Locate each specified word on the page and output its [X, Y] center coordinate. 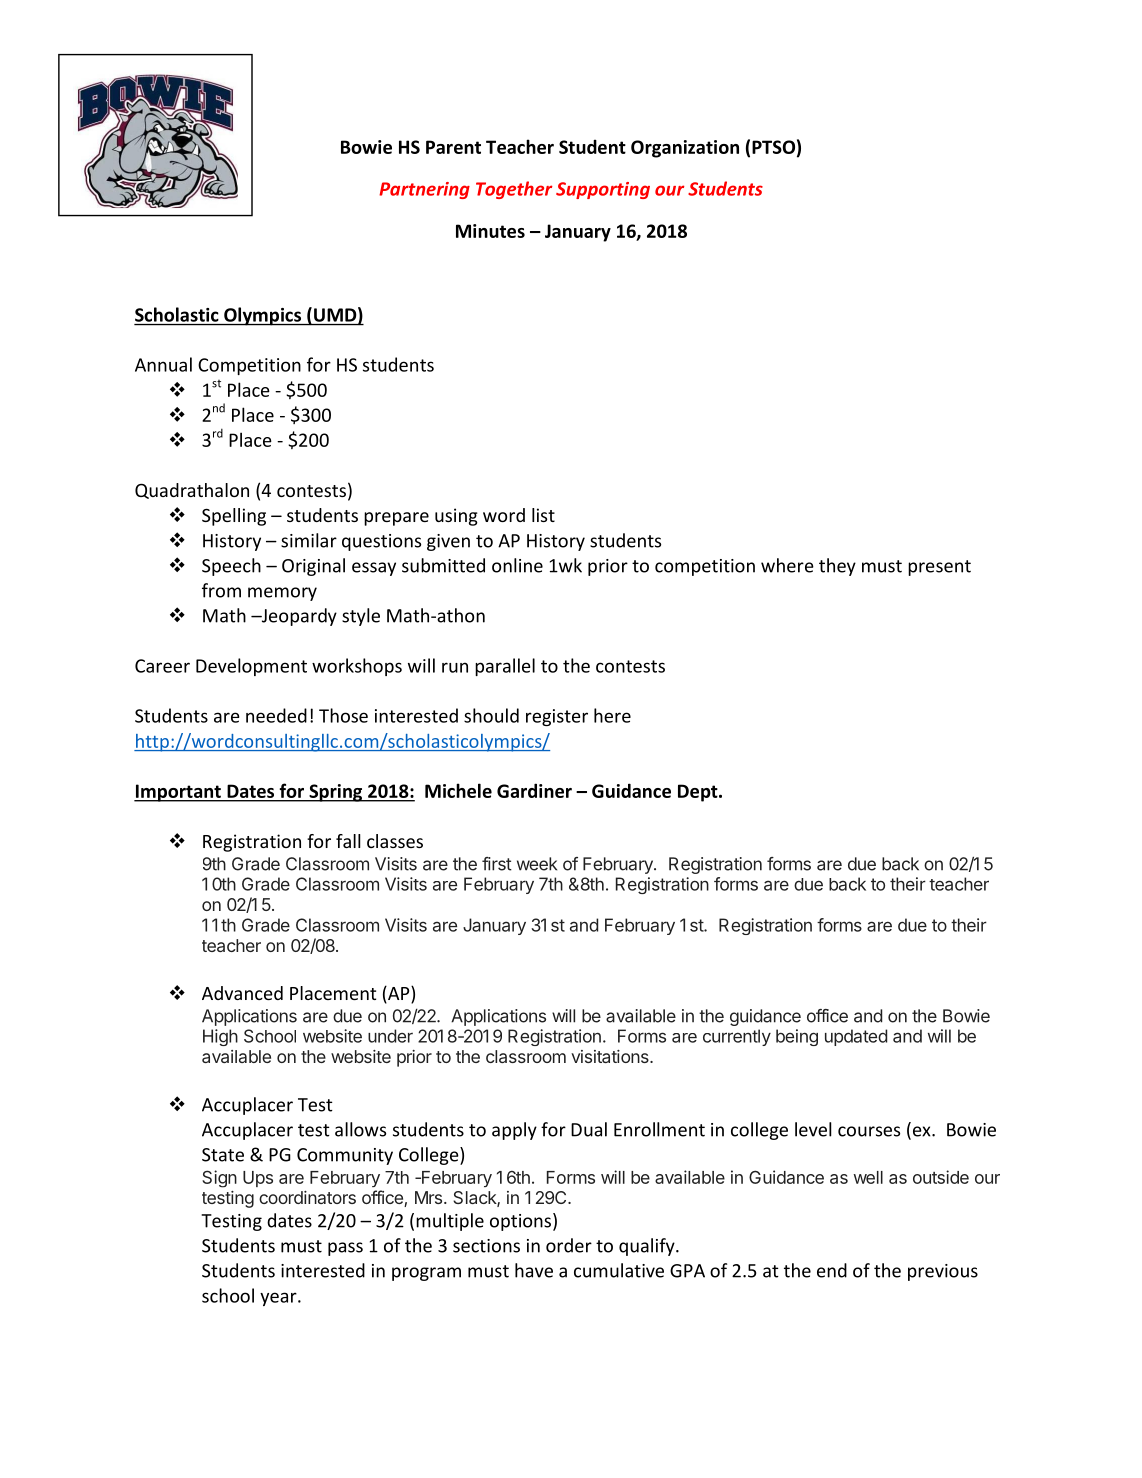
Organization [685, 149]
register [557, 717]
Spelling [234, 517]
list [543, 515]
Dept [699, 793]
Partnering [424, 190]
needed [276, 715]
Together [514, 190]
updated [856, 1037]
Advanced [242, 993]
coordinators [307, 1197]
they [837, 567]
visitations [611, 1056]
